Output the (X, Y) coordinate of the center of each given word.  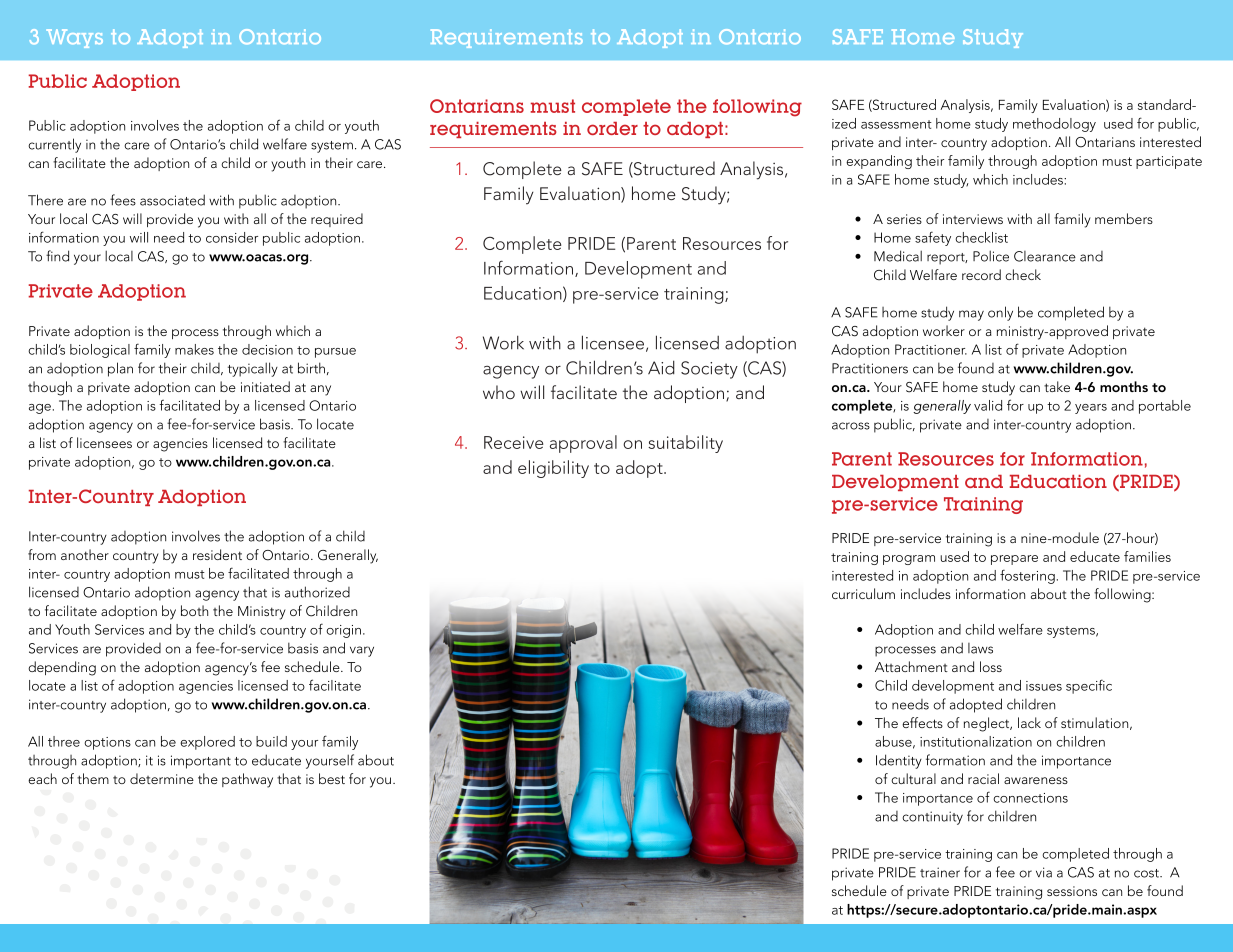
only (1000, 313)
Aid (661, 367)
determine (162, 778)
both (194, 610)
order (612, 128)
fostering (1027, 576)
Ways (74, 38)
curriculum (863, 593)
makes (194, 349)
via (1044, 872)
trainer (940, 872)
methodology (1054, 125)
